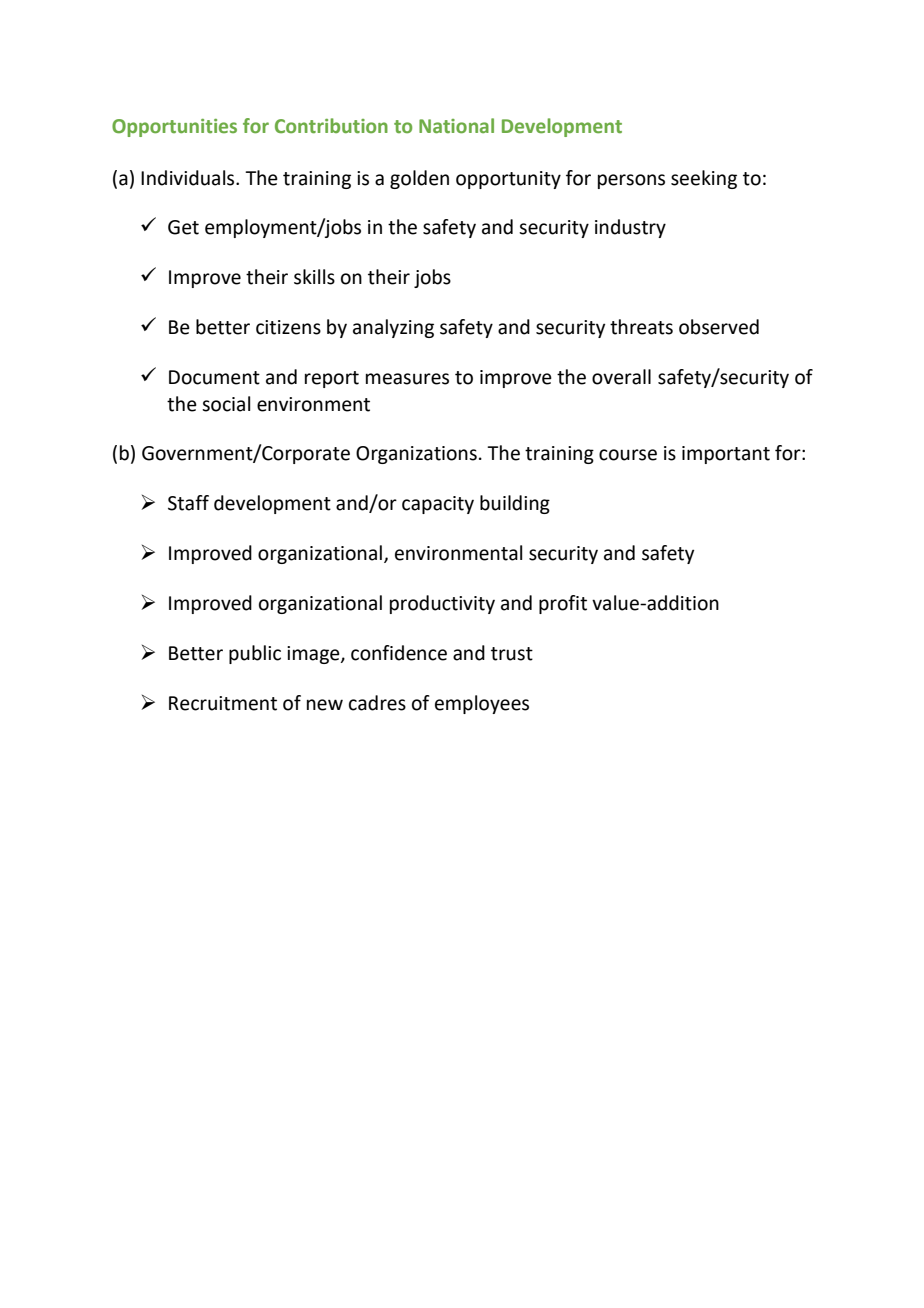 This document has width=924, height=1308. I want to click on trust, so click(512, 654).
